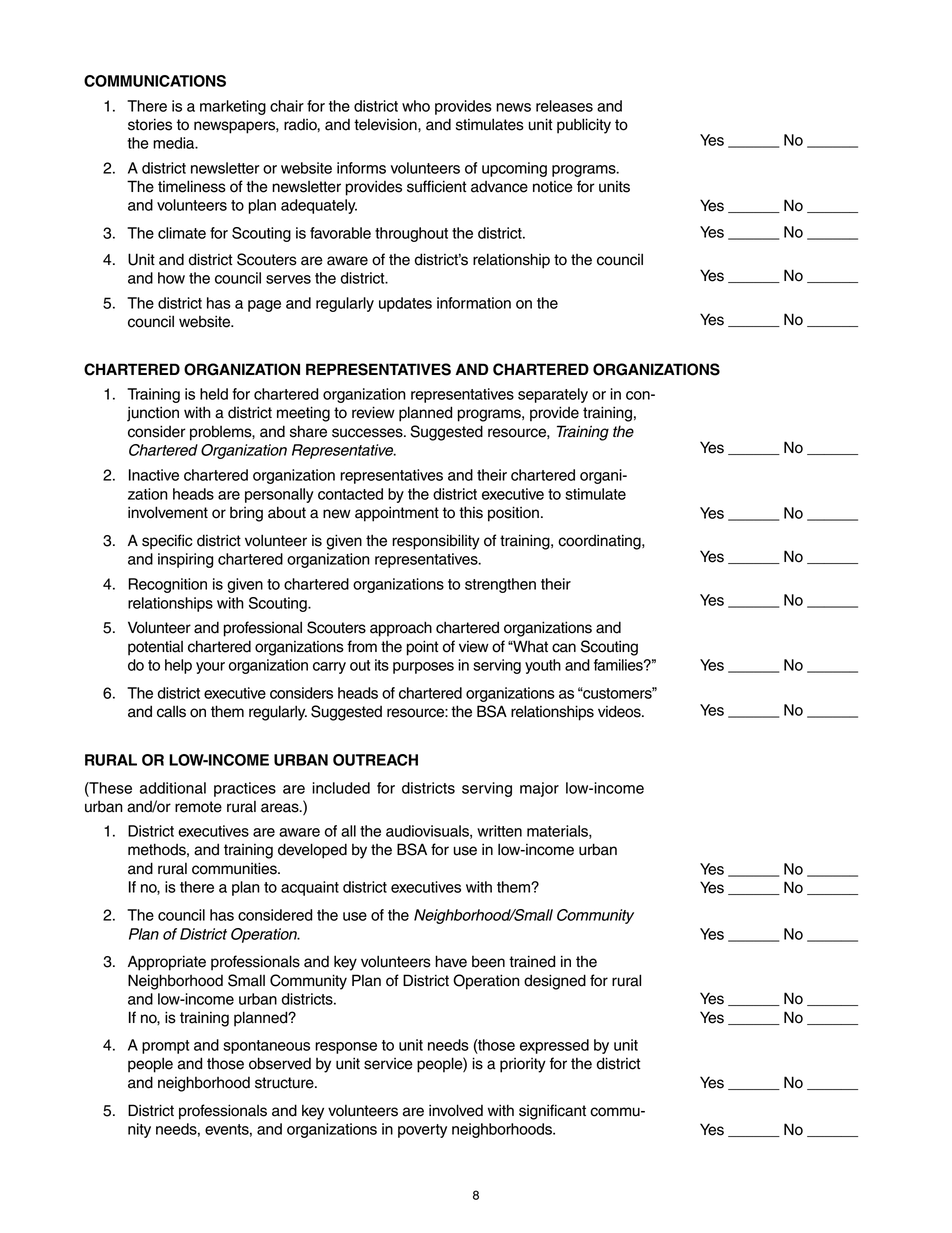 This document has width=952, height=1233. Describe the element at coordinates (584, 126) in the document. I see `publicity` at that location.
